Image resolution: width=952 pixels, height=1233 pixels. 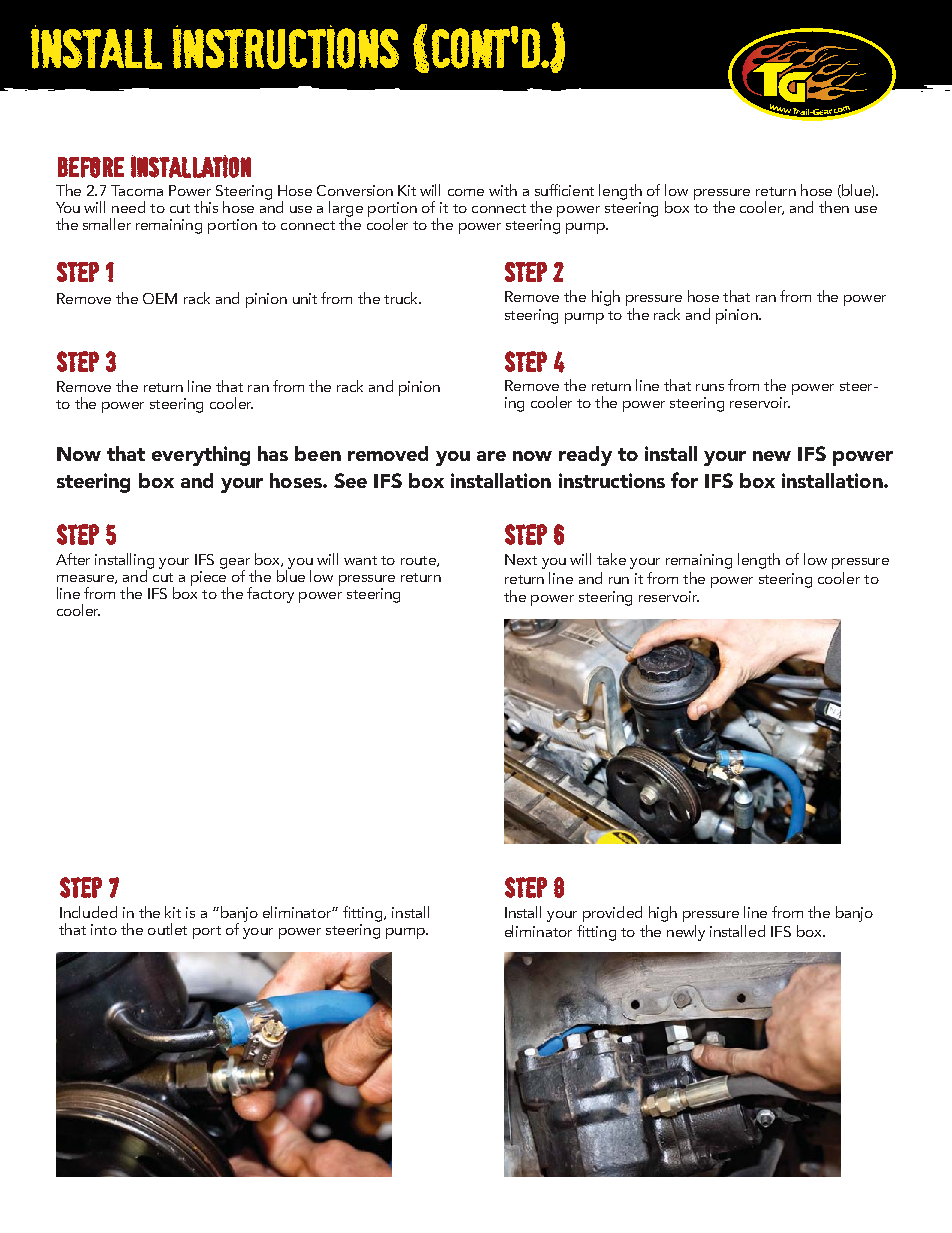 I want to click on need, so click(x=128, y=207).
